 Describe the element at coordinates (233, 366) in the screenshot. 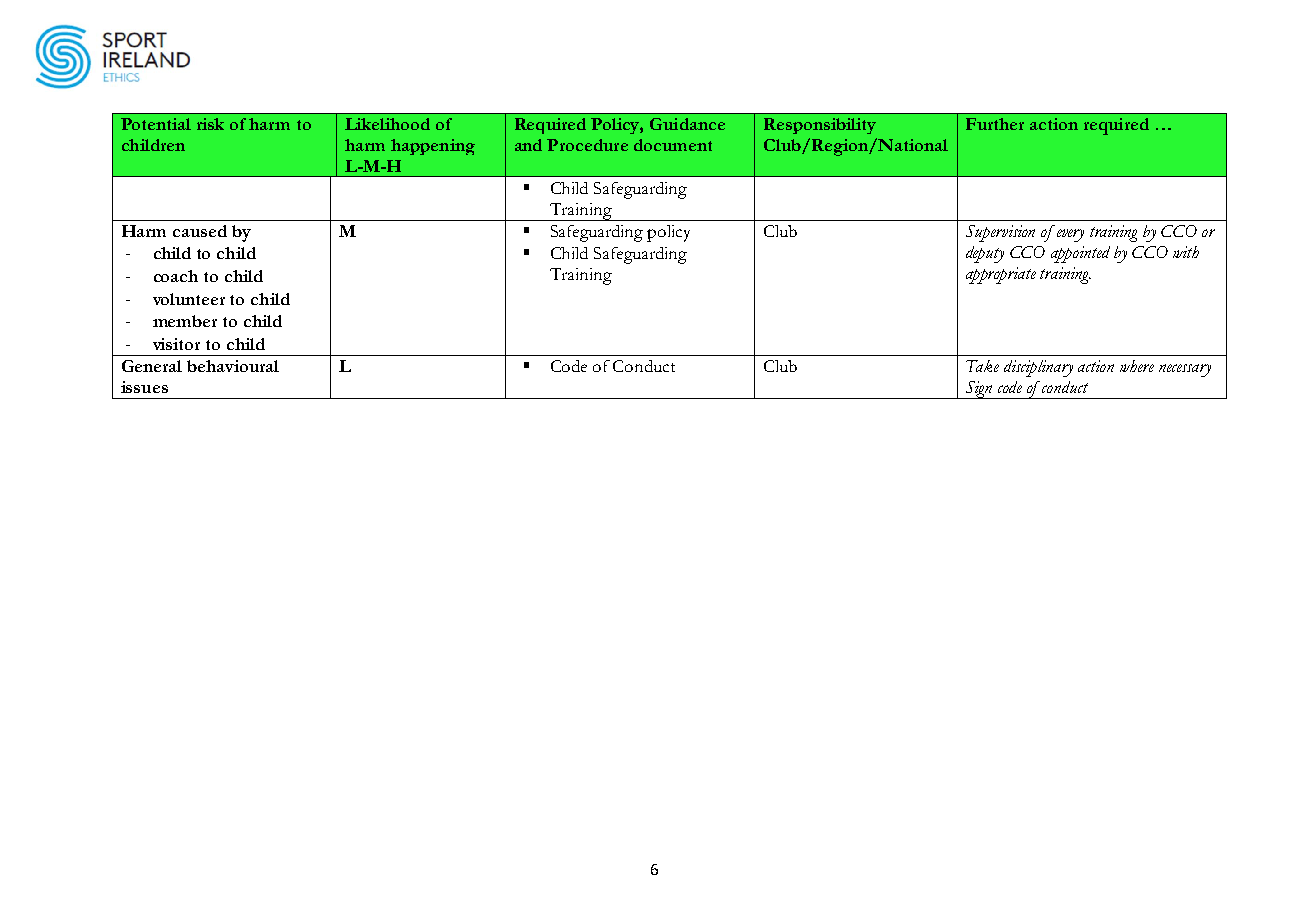

I see `behavioural` at that location.
